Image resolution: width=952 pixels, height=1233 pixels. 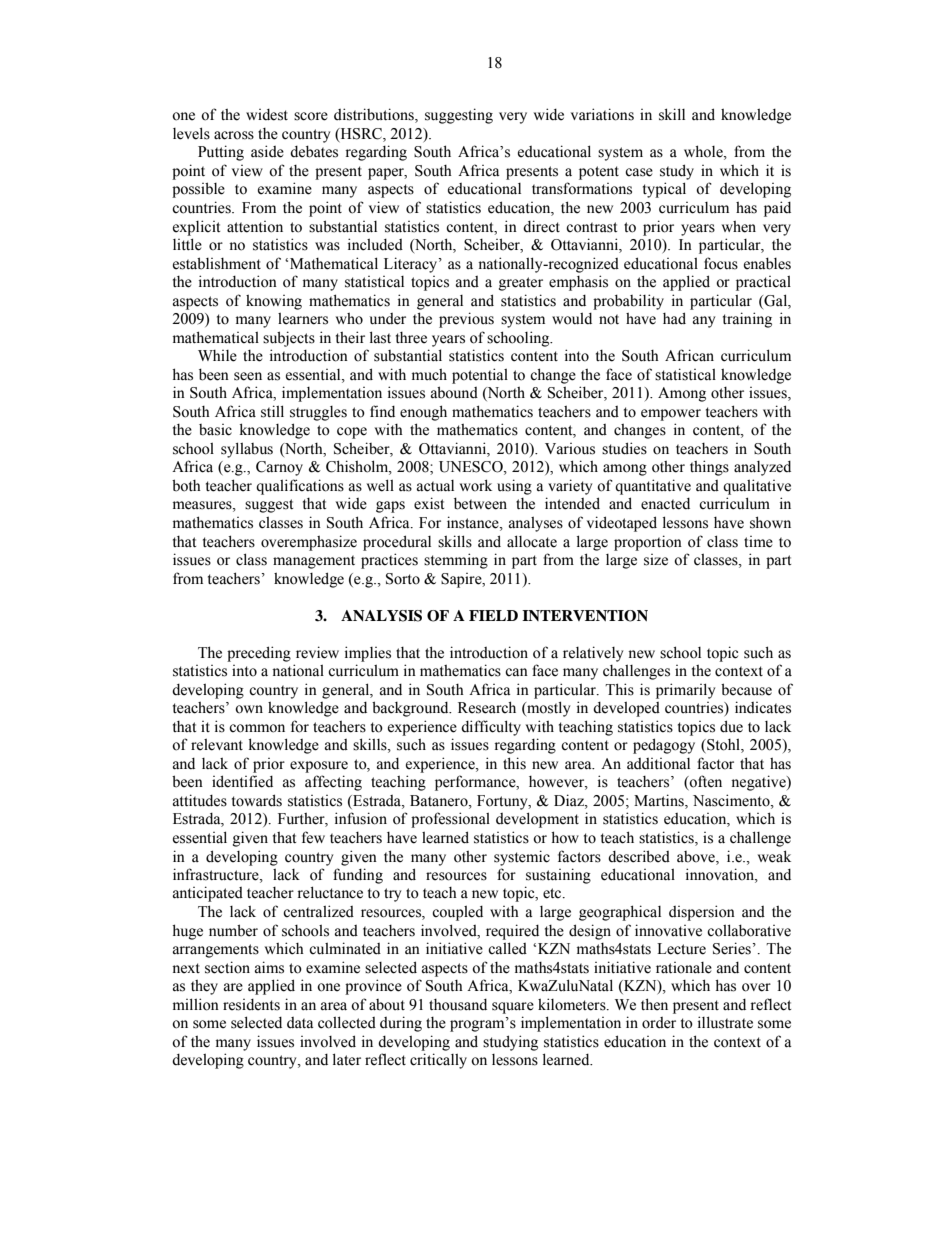 I want to click on aside, so click(x=267, y=151).
